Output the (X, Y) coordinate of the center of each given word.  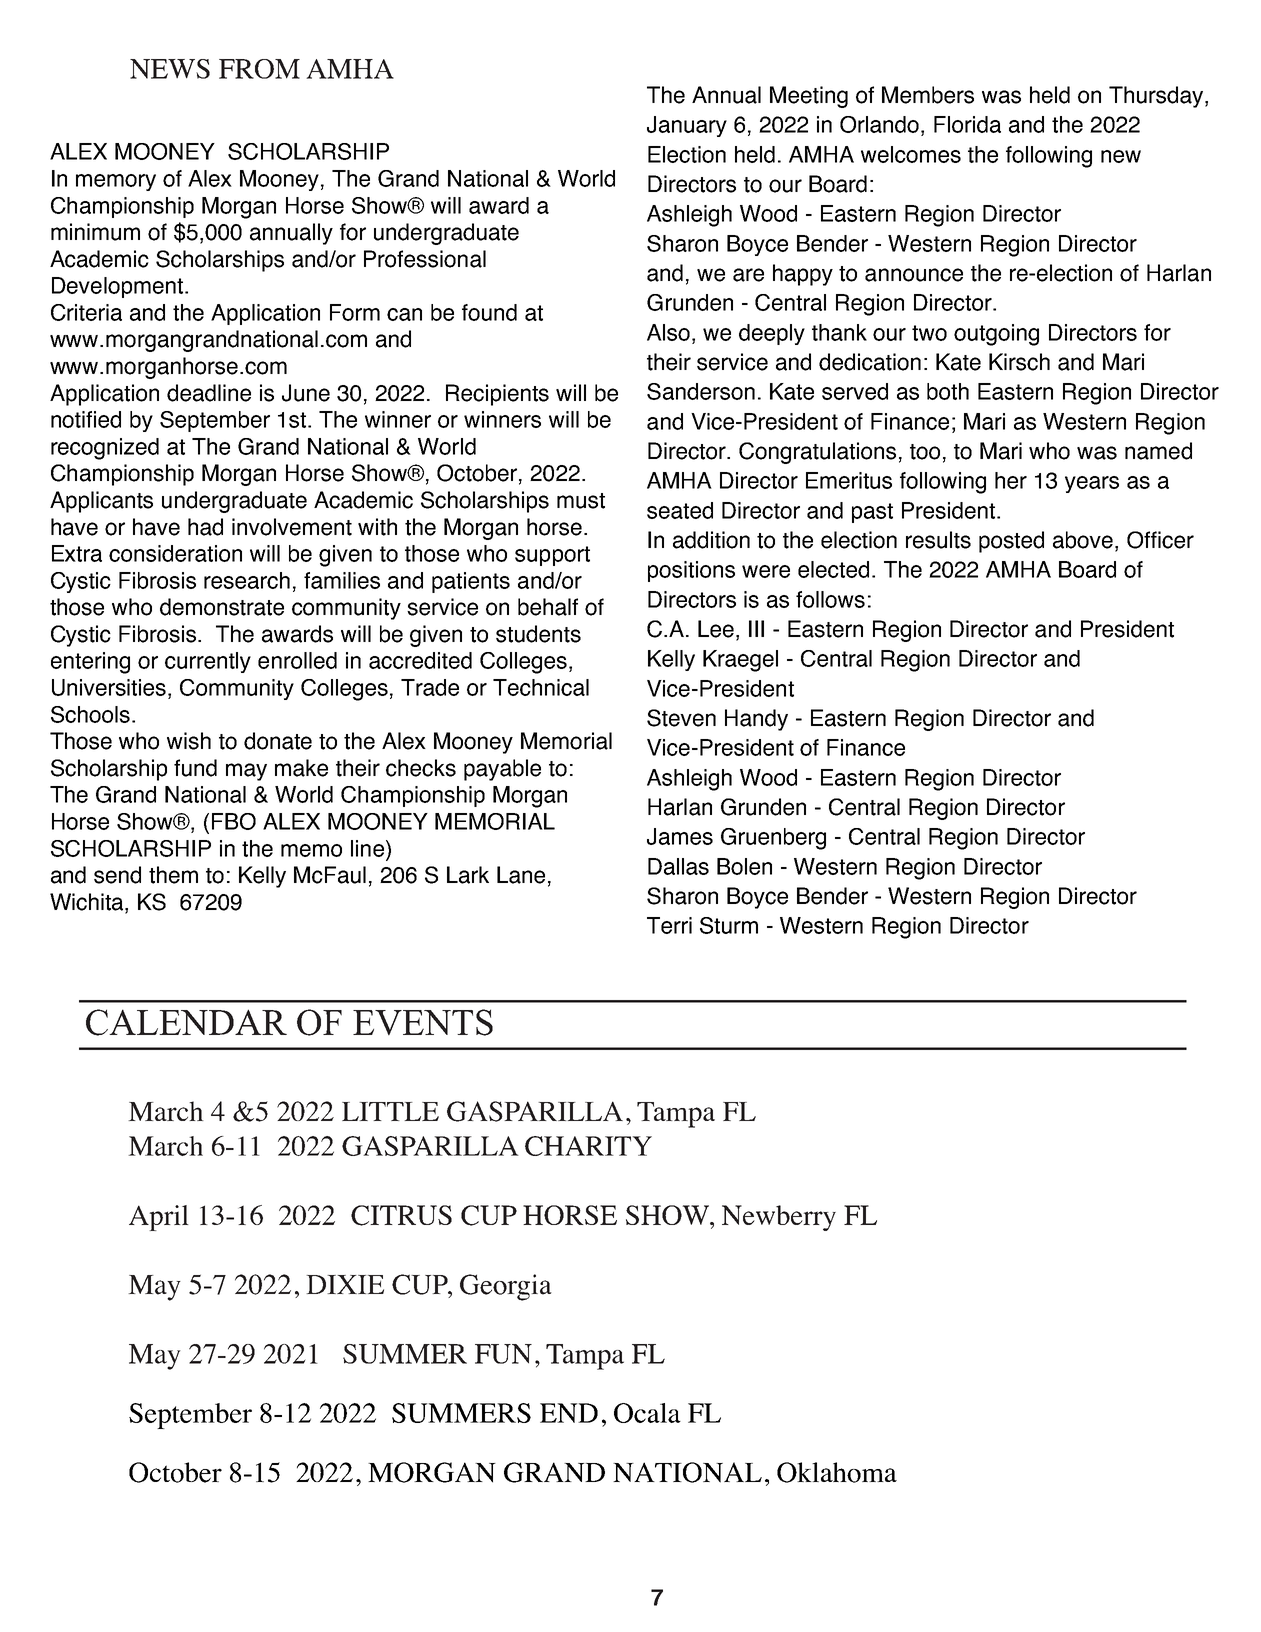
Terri (669, 925)
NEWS (170, 69)
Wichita (88, 903)
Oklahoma (837, 1472)
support (552, 556)
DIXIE (345, 1284)
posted (1011, 542)
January (687, 126)
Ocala (647, 1413)
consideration (175, 553)
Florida (967, 124)
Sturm (729, 925)
